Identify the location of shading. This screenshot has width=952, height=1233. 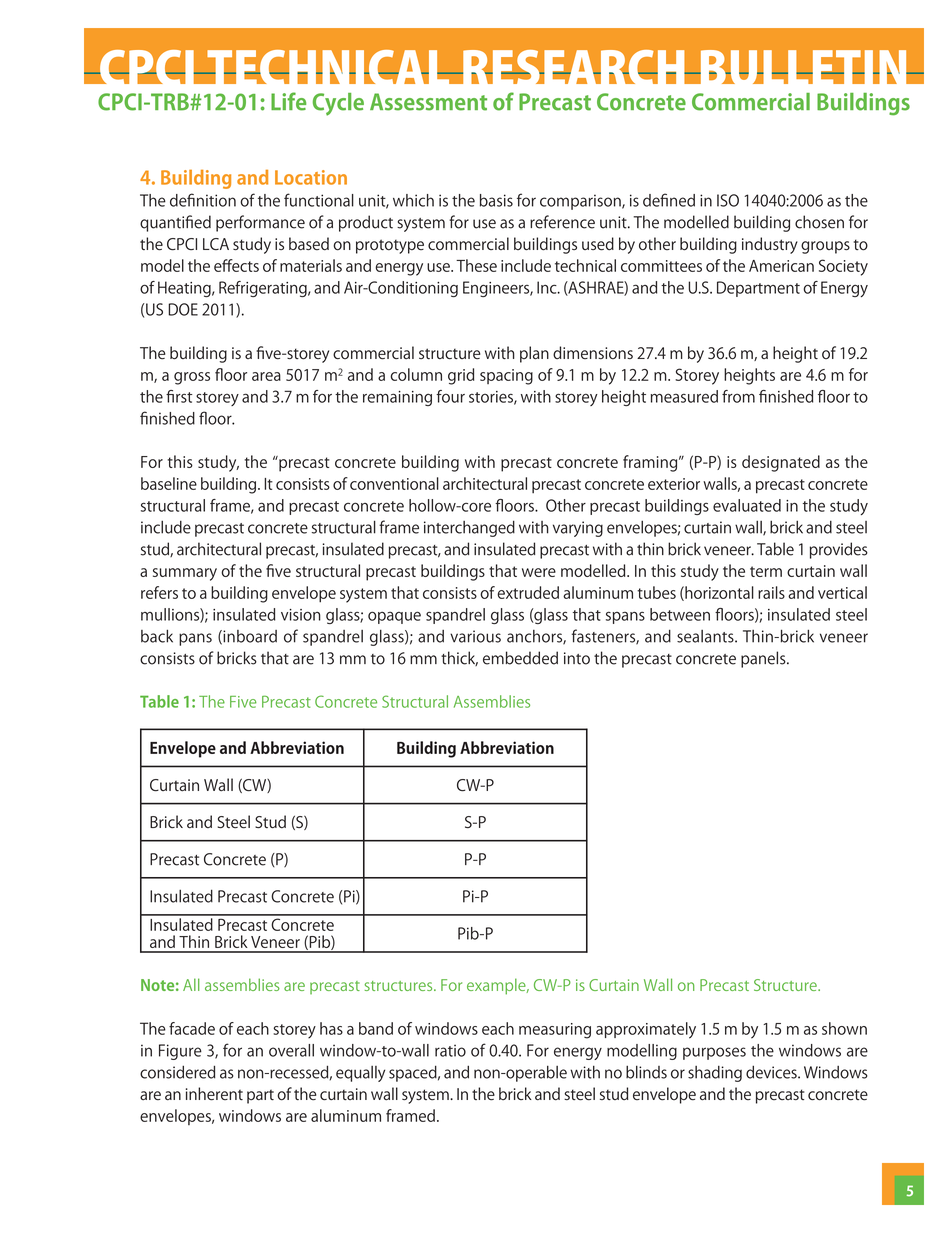
(715, 1074).
